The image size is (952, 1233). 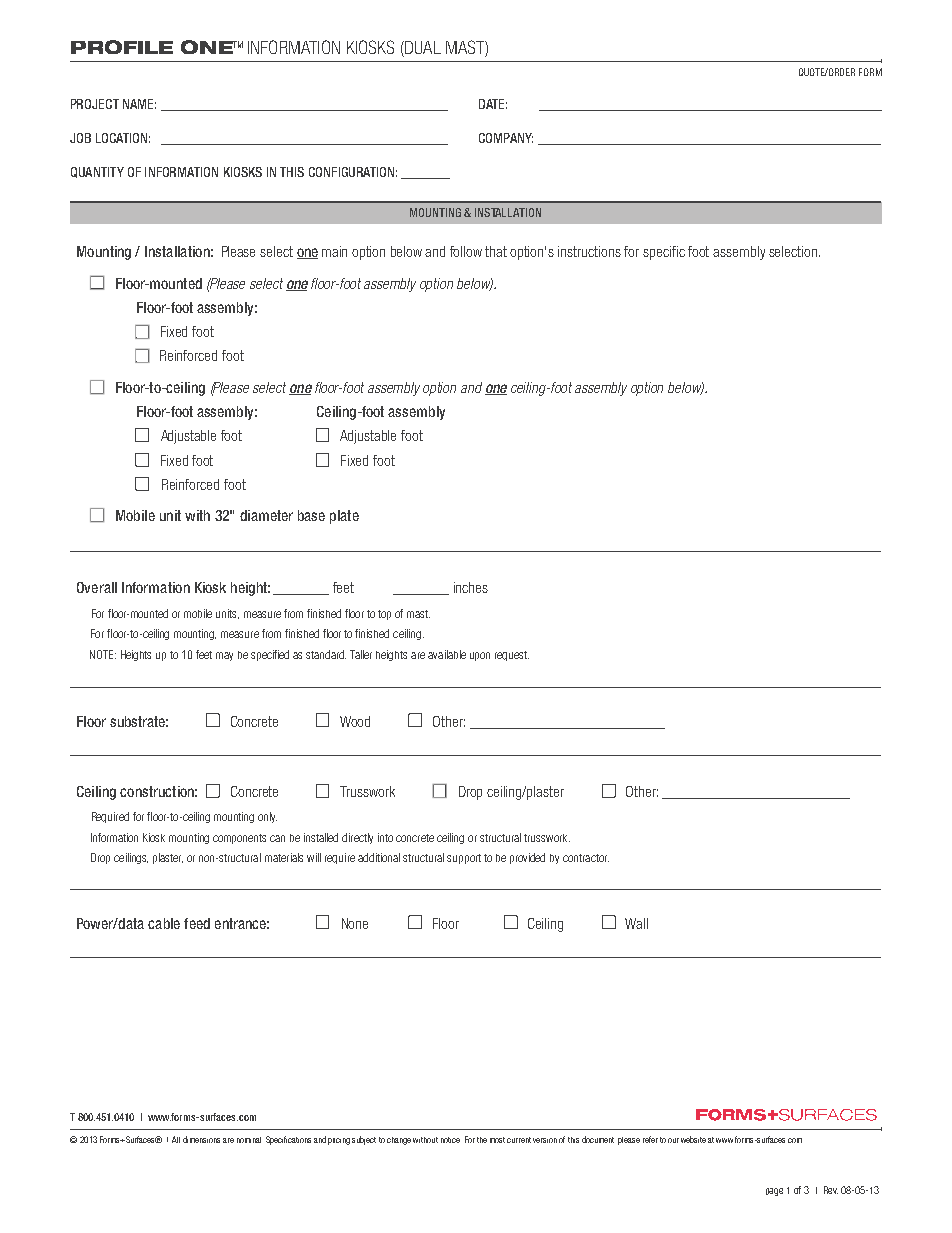 What do you see at coordinates (493, 104) in the image?
I see `DATE` at bounding box center [493, 104].
